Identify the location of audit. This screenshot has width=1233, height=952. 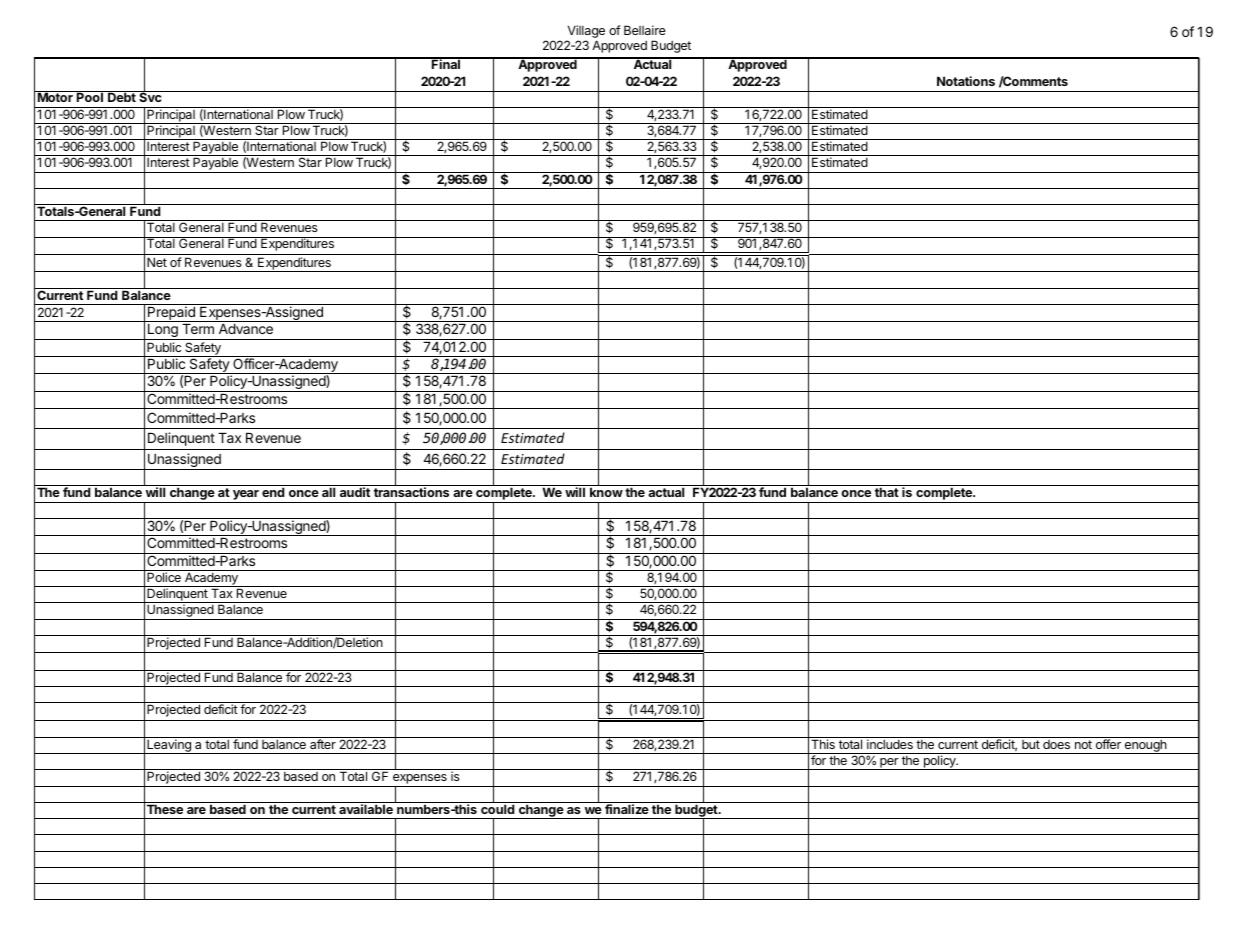
(355, 492).
